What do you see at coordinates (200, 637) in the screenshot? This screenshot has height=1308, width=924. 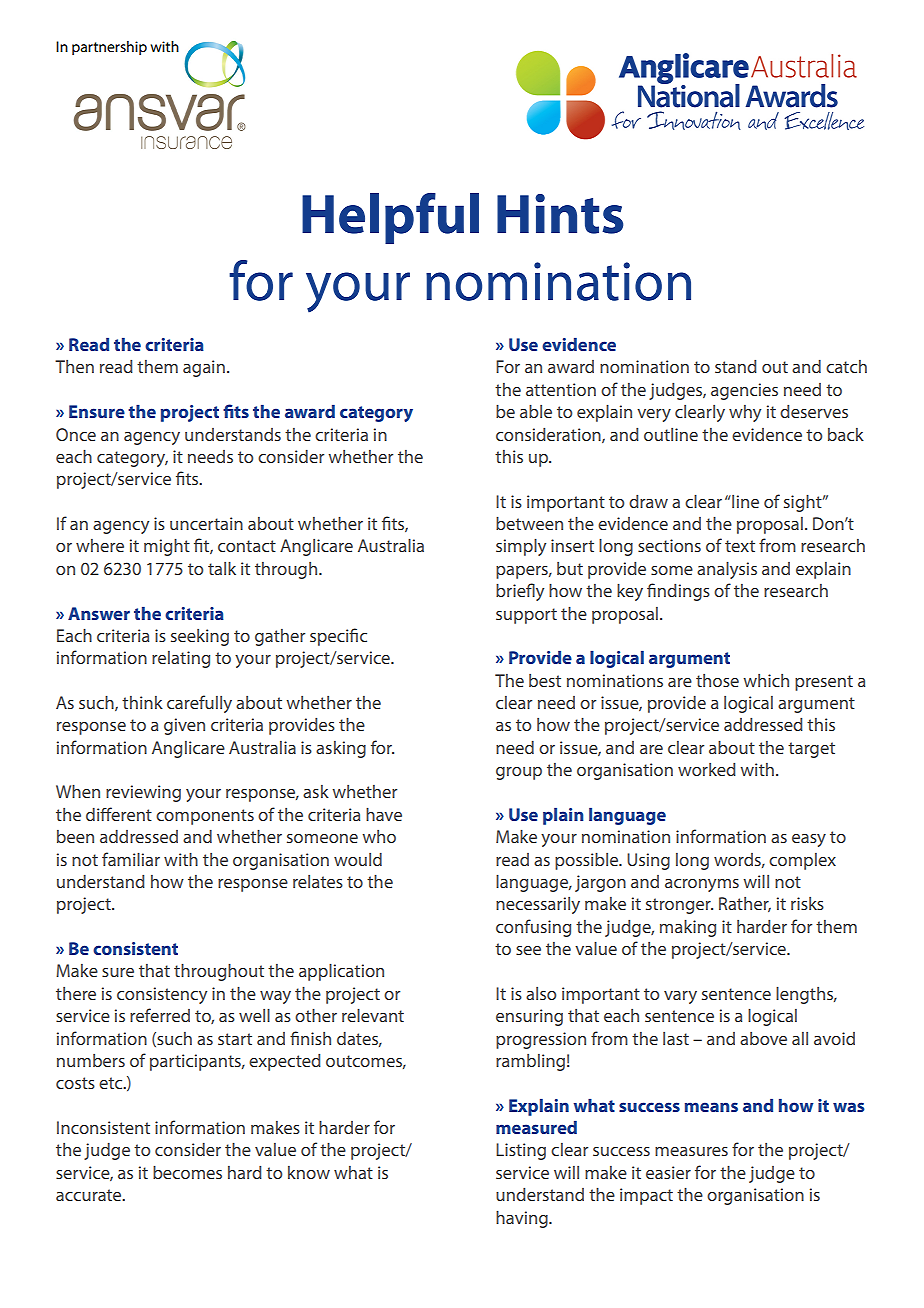 I see `seeking` at bounding box center [200, 637].
